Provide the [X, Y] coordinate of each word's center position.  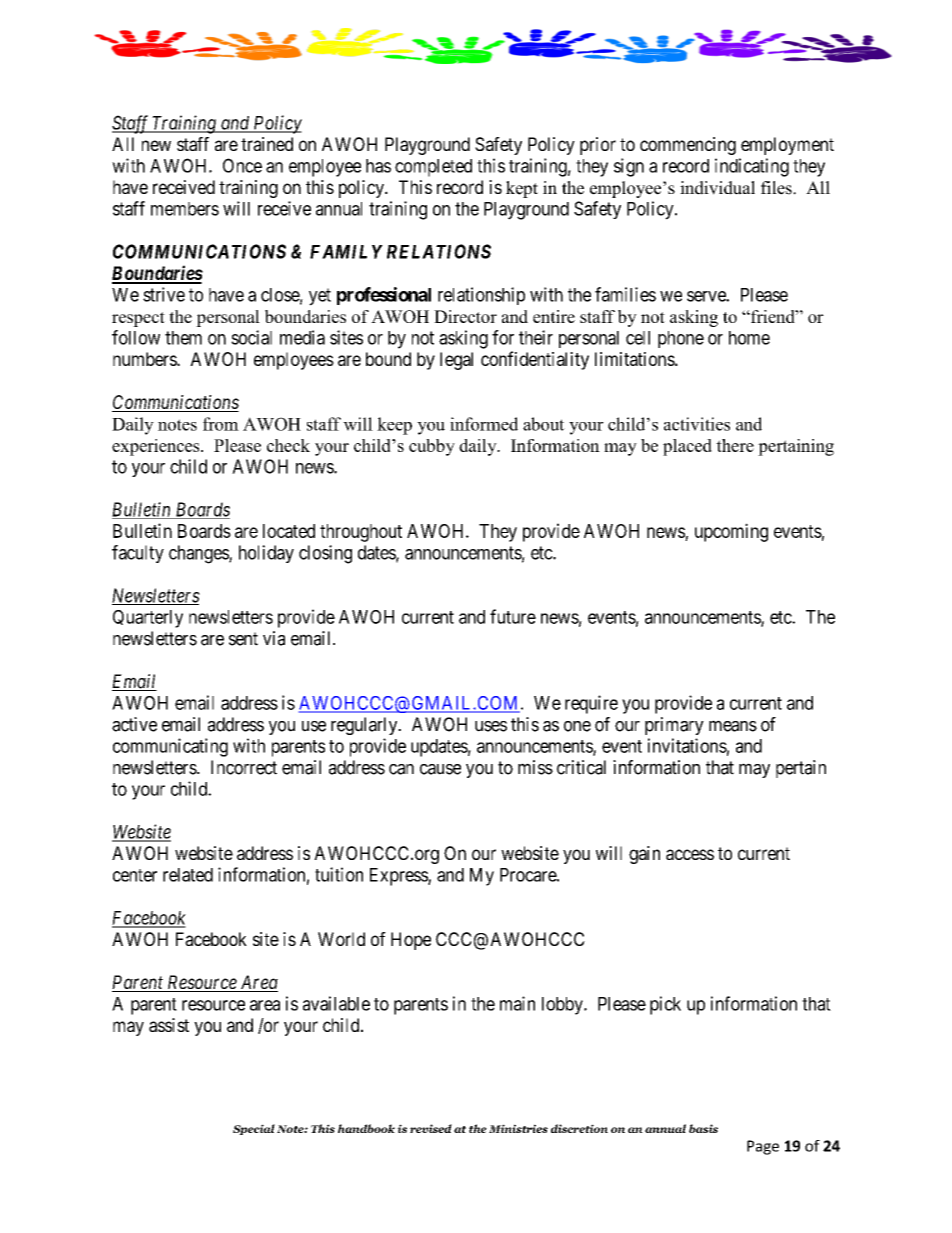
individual [717, 188]
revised [431, 1128]
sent [243, 639]
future [513, 616]
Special [254, 1129]
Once [242, 165]
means [733, 726]
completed [433, 168]
